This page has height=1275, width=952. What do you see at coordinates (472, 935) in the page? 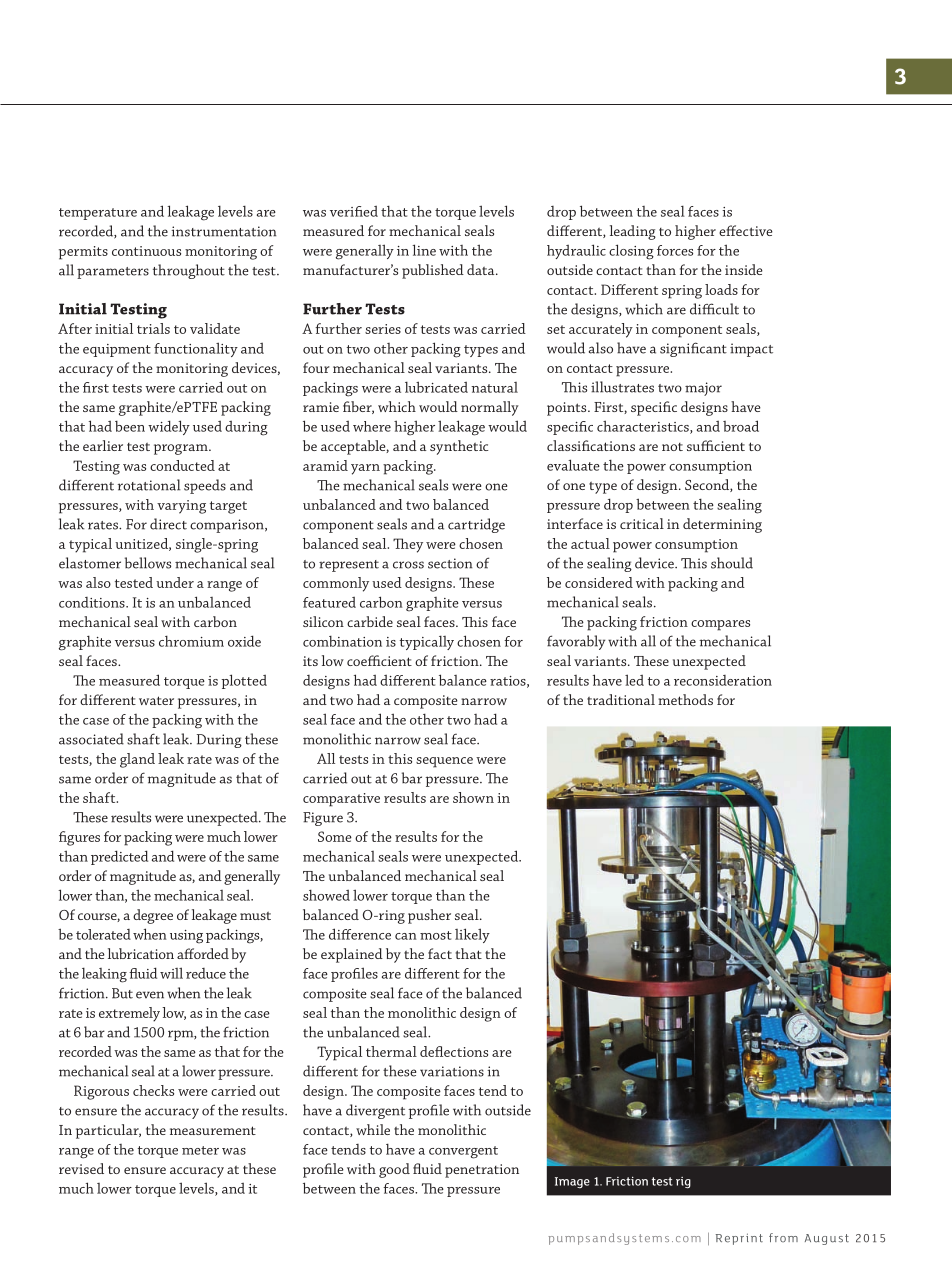
I see `likely` at bounding box center [472, 935].
